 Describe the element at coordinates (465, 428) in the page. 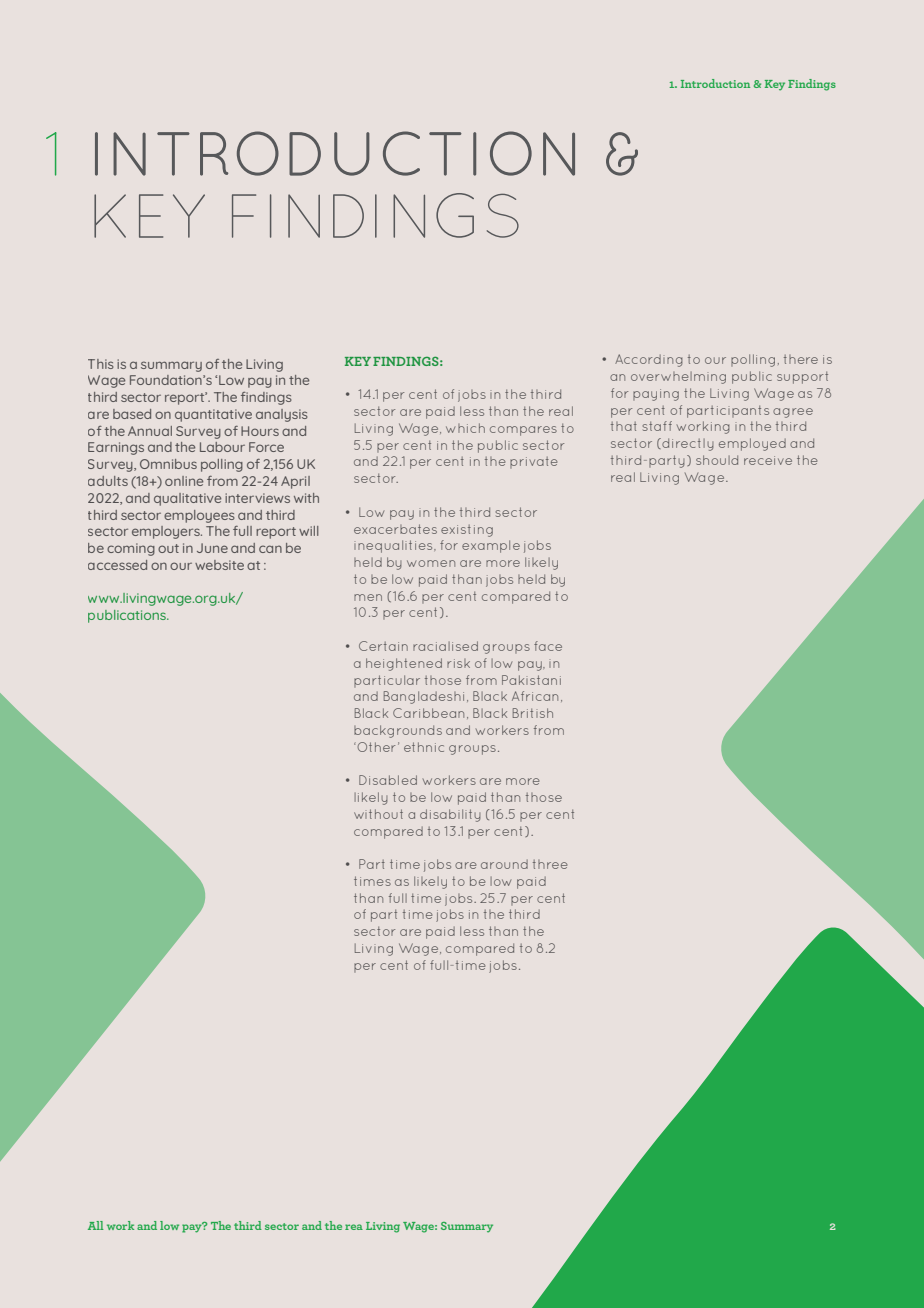

I see `which` at that location.
